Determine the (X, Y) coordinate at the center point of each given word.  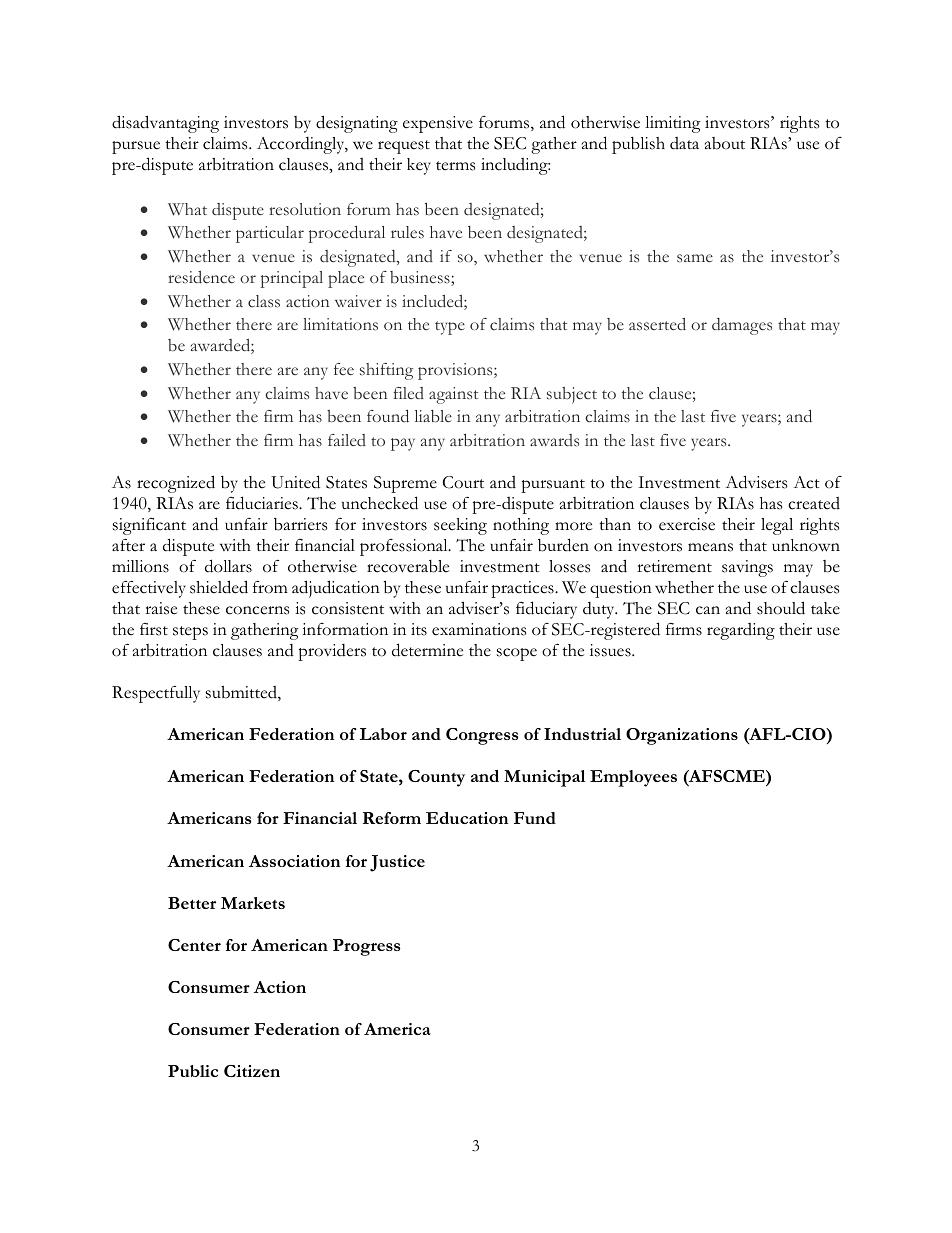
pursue (136, 147)
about (725, 143)
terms (455, 166)
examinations (479, 629)
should (781, 608)
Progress (367, 947)
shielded (219, 587)
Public (193, 1071)
